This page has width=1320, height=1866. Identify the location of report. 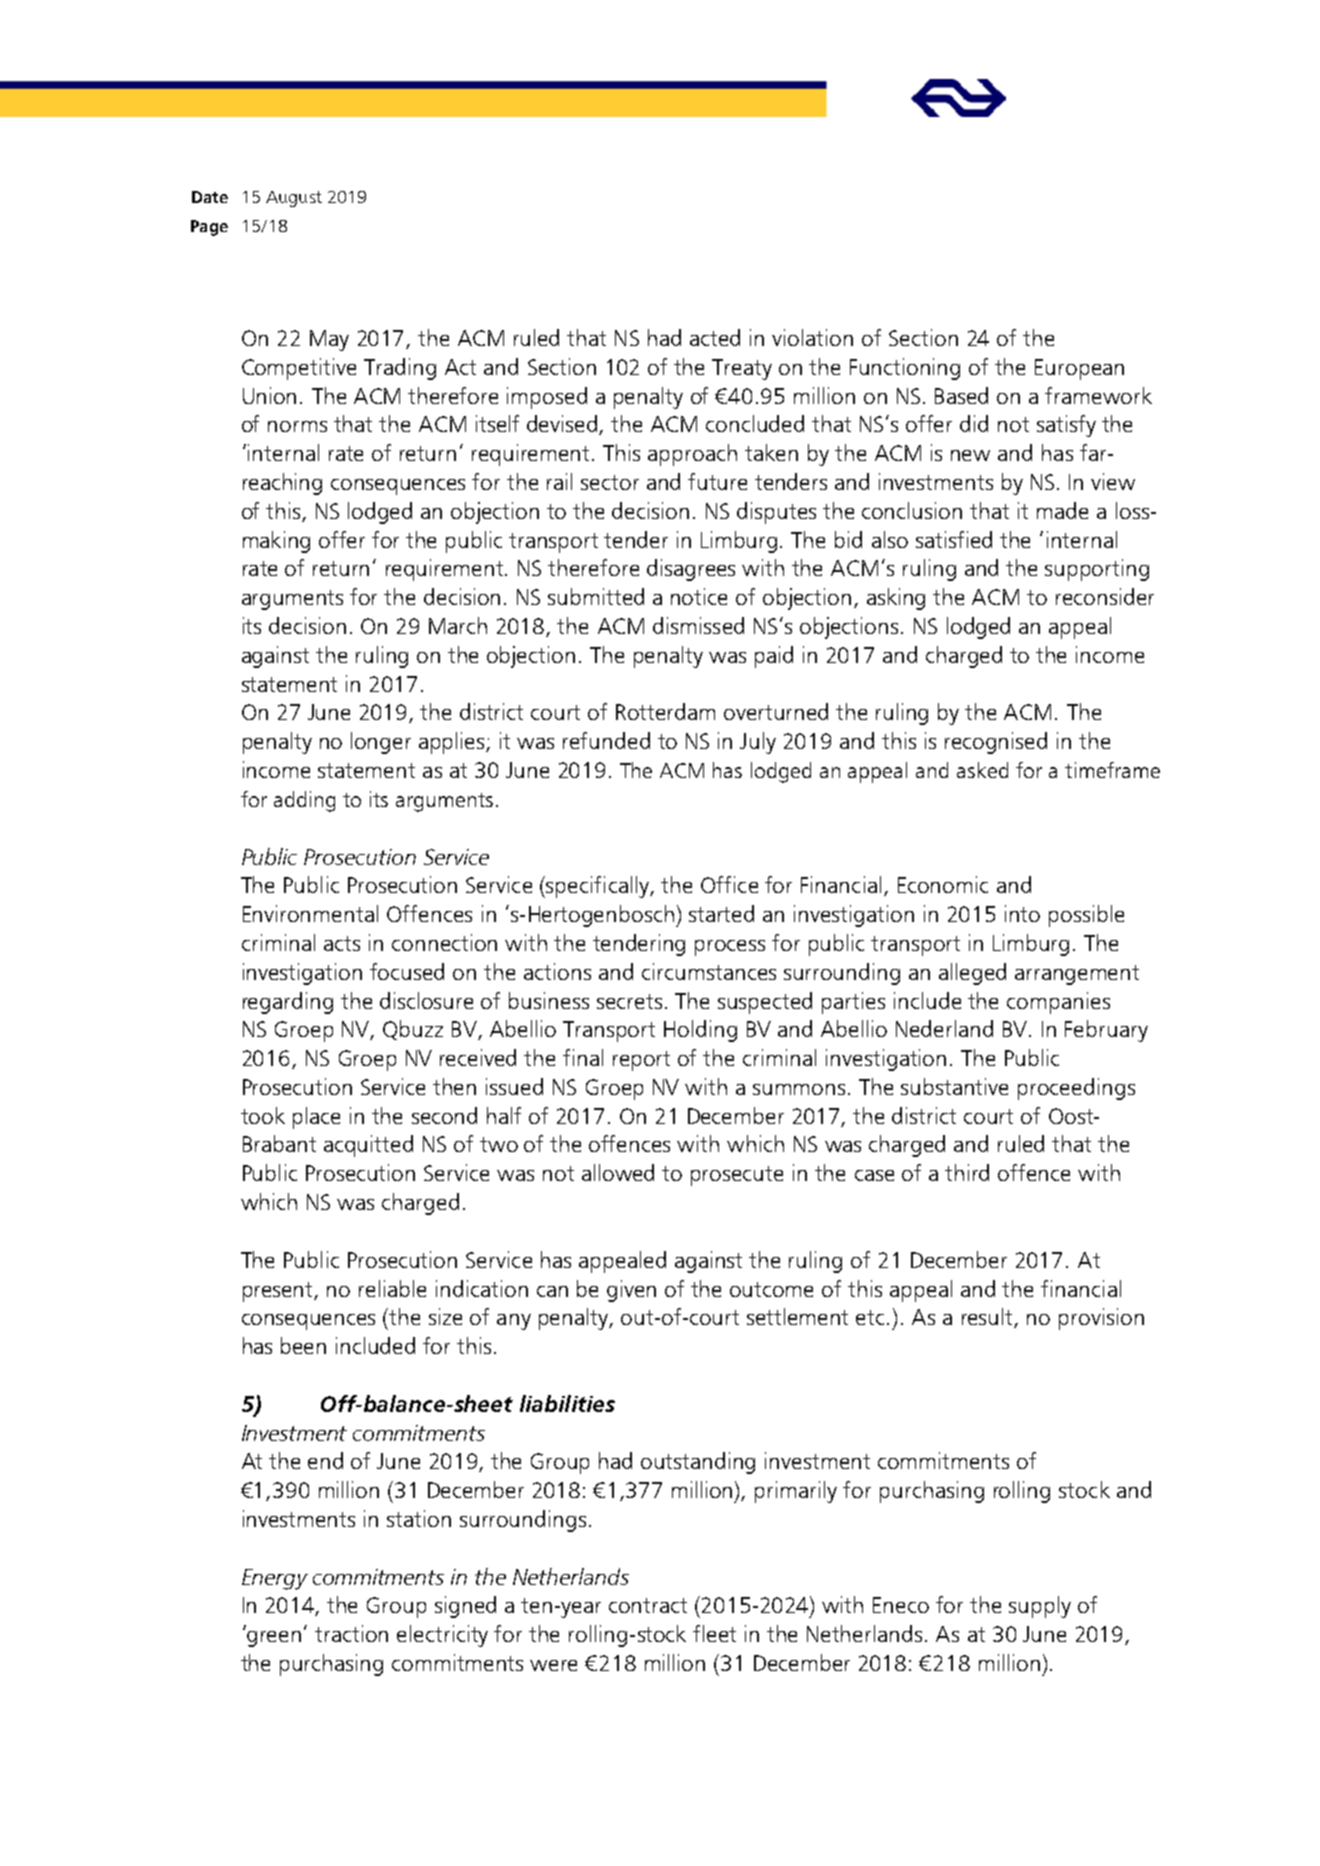
(641, 1061).
